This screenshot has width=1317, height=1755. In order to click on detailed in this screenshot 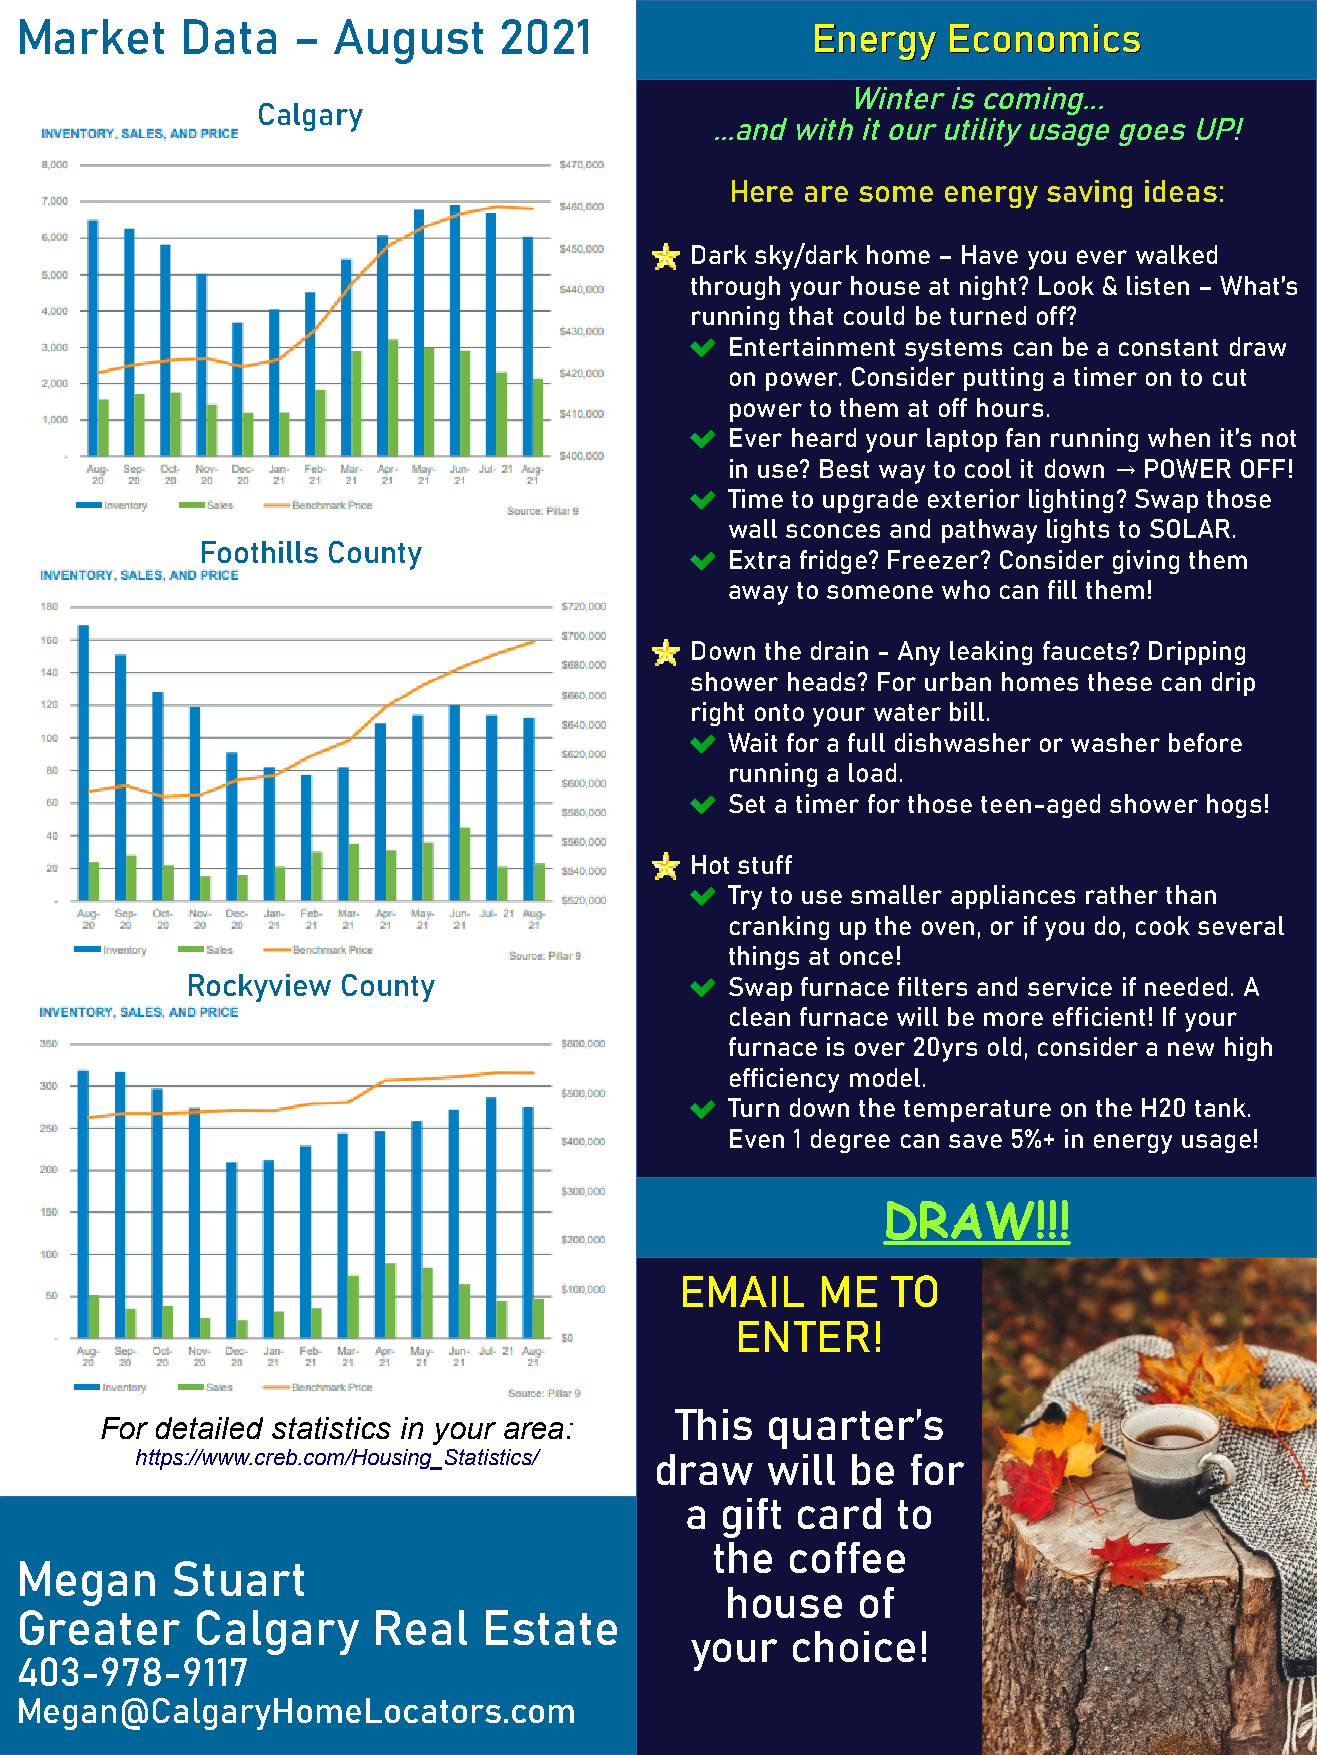, I will do `click(209, 1428)`.
